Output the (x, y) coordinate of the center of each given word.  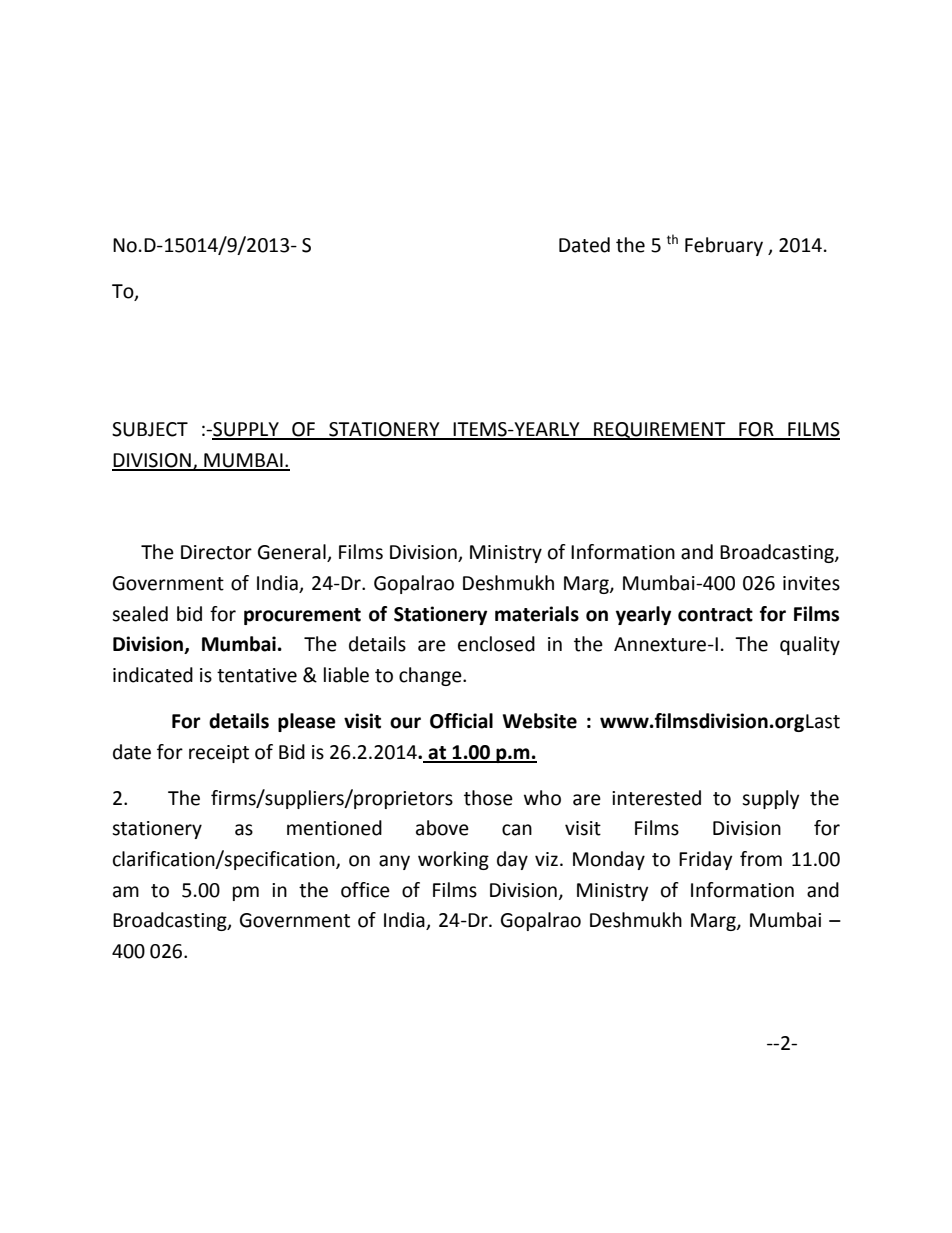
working (453, 860)
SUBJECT (150, 429)
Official (461, 721)
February (724, 246)
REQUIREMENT (660, 431)
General (293, 553)
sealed (140, 614)
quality (810, 645)
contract (715, 615)
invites (811, 583)
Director (216, 552)
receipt (219, 754)
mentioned (334, 828)
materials (537, 614)
